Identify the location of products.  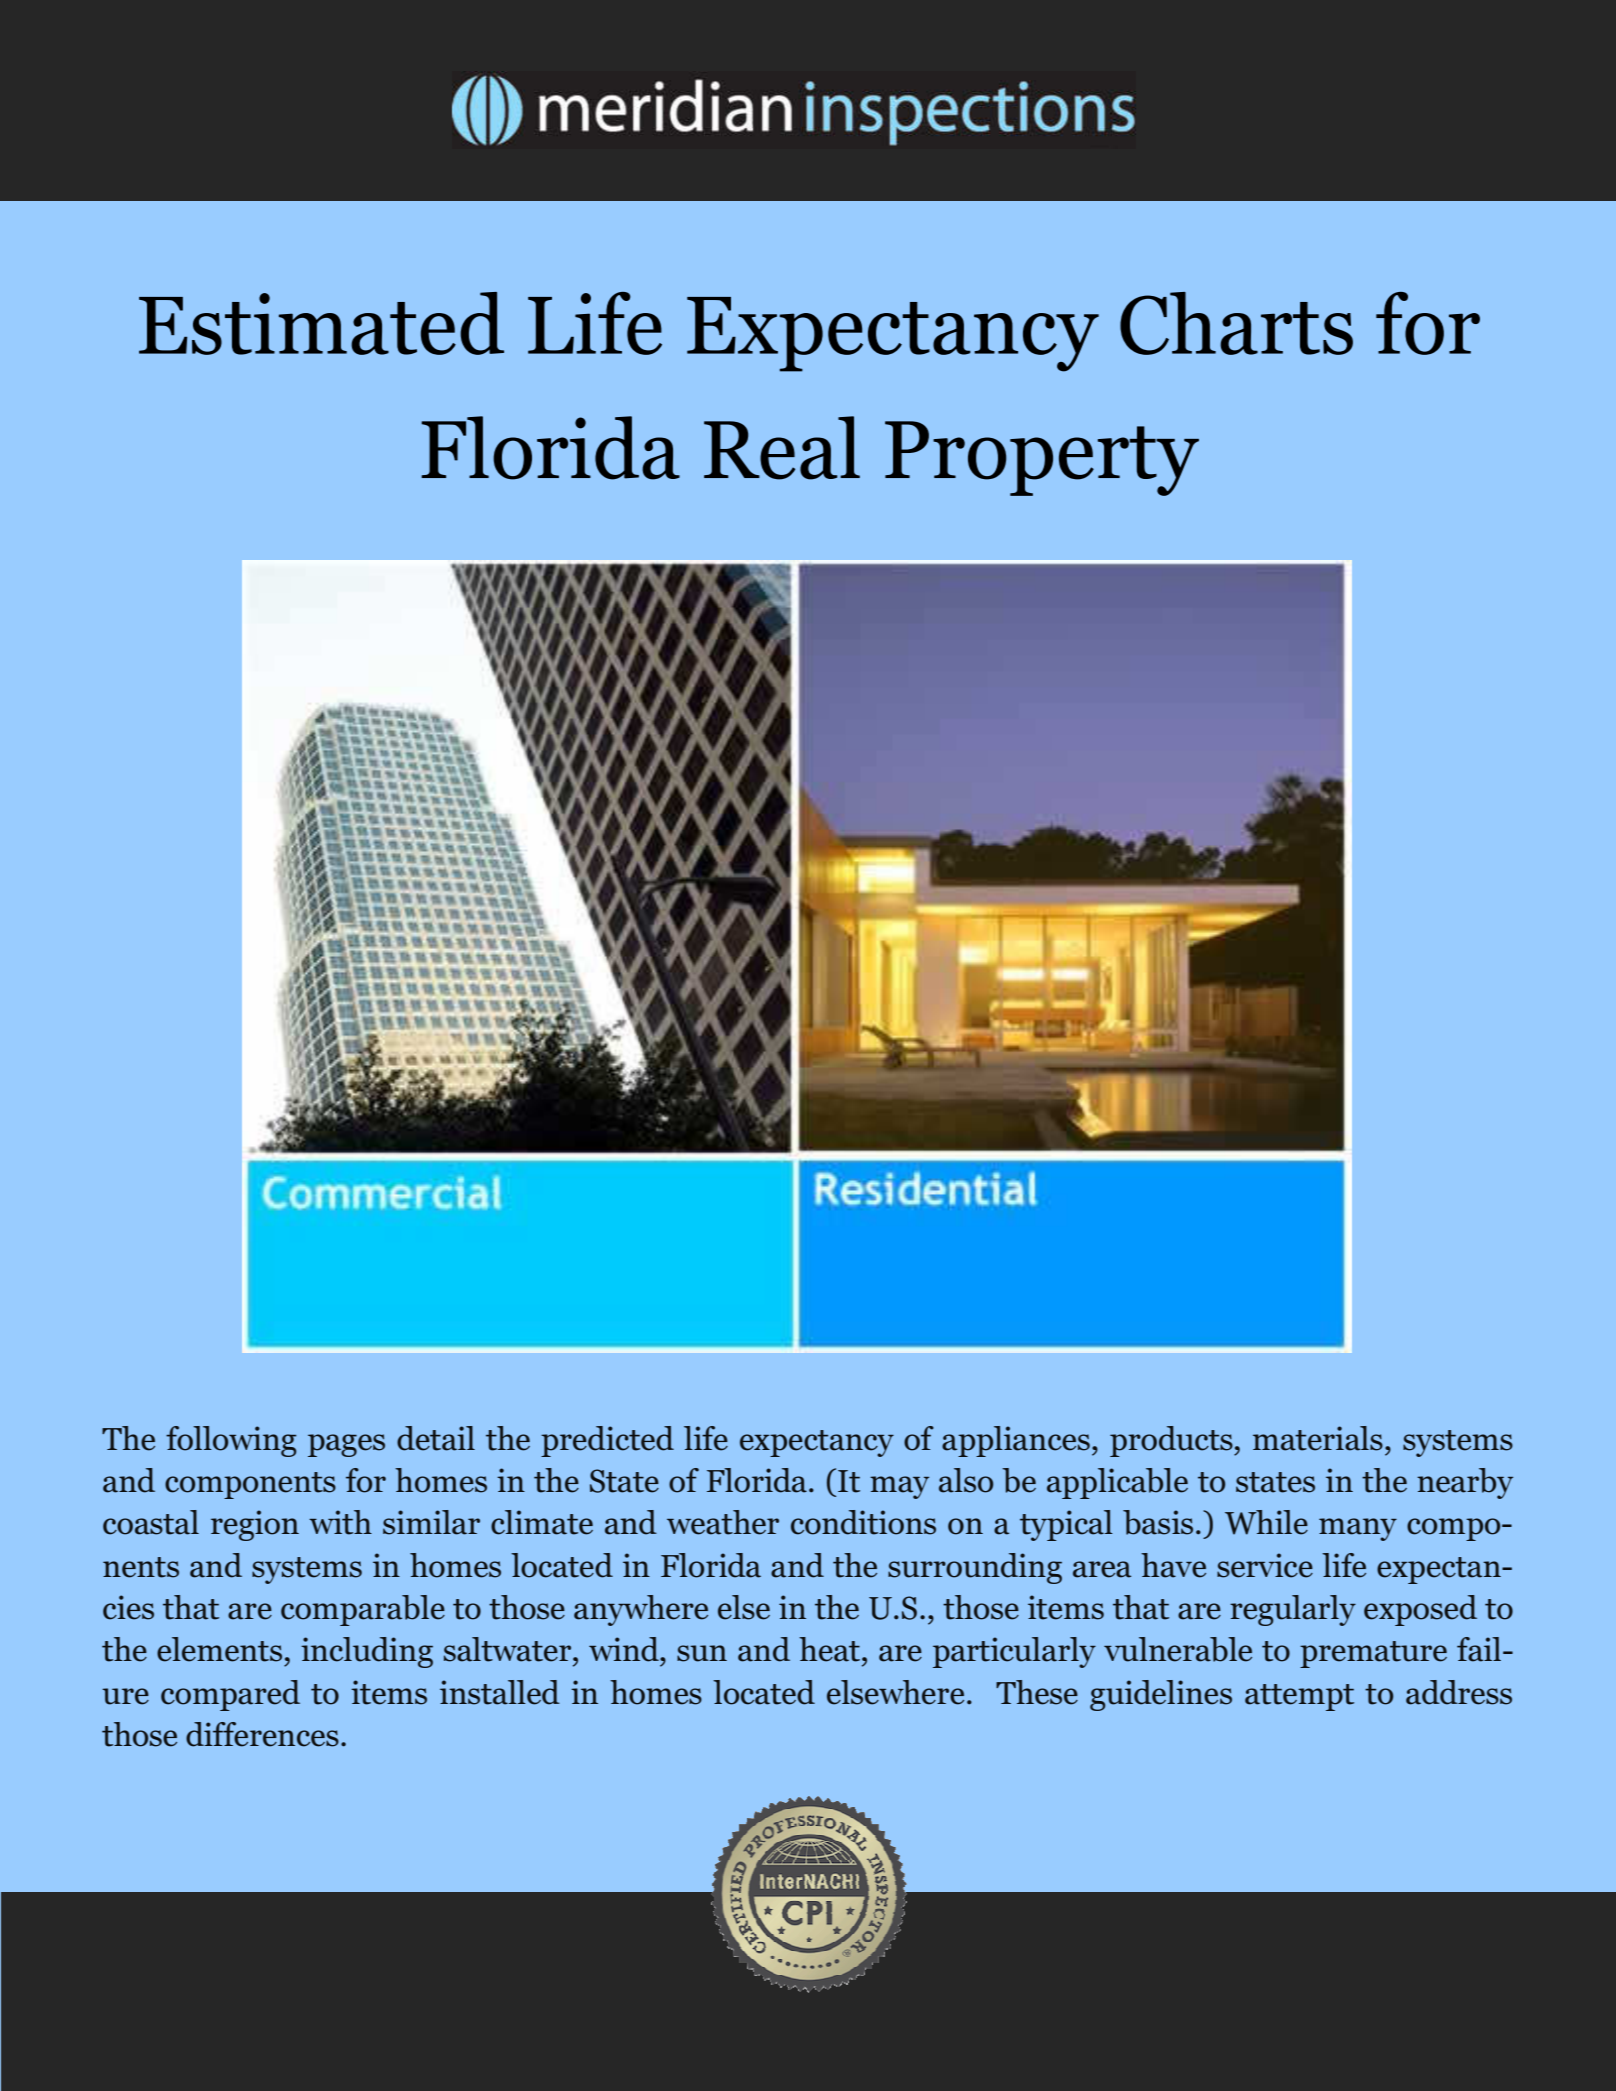
(1172, 1441).
